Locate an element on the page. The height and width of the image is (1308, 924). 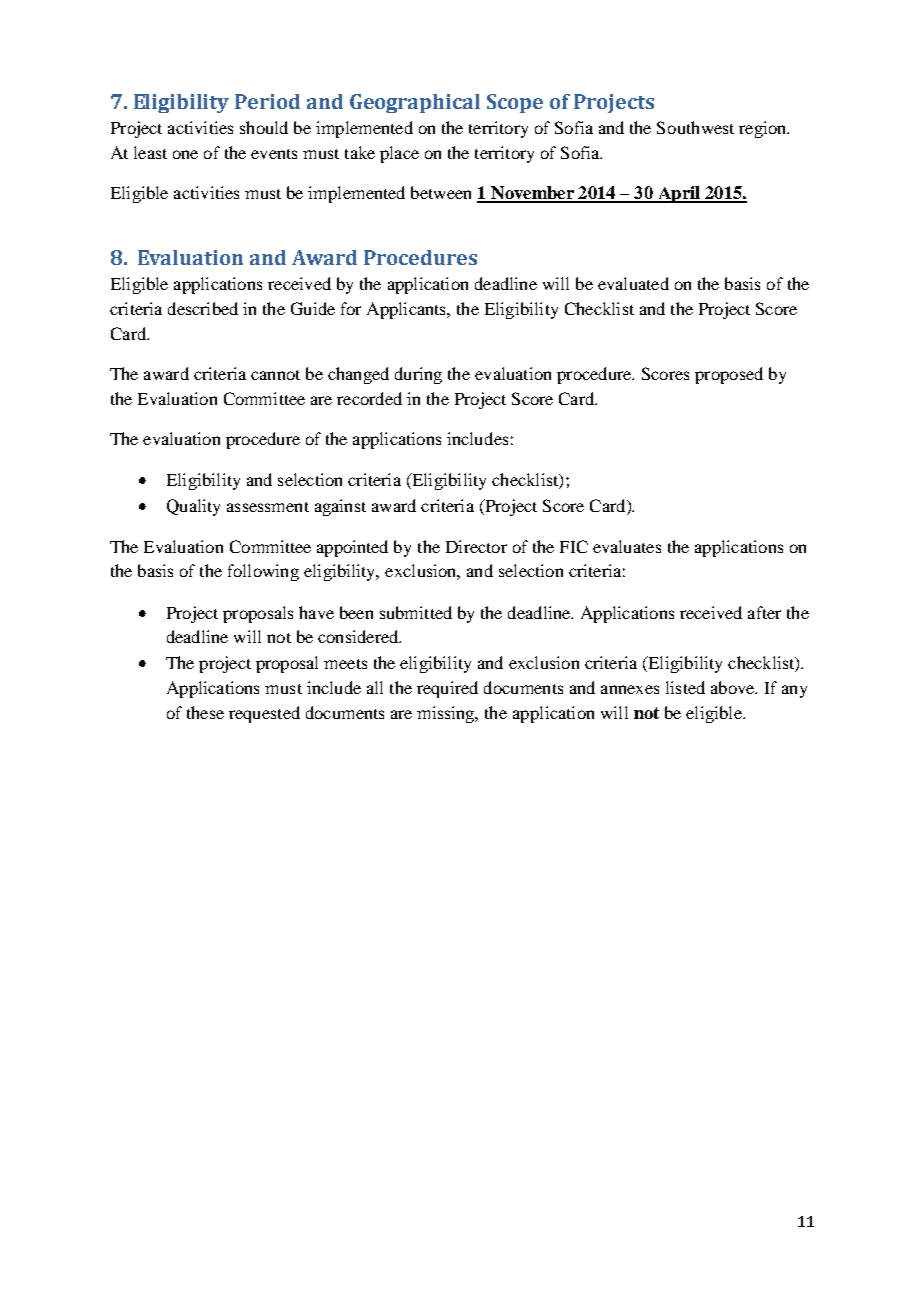
following is located at coordinates (263, 572).
